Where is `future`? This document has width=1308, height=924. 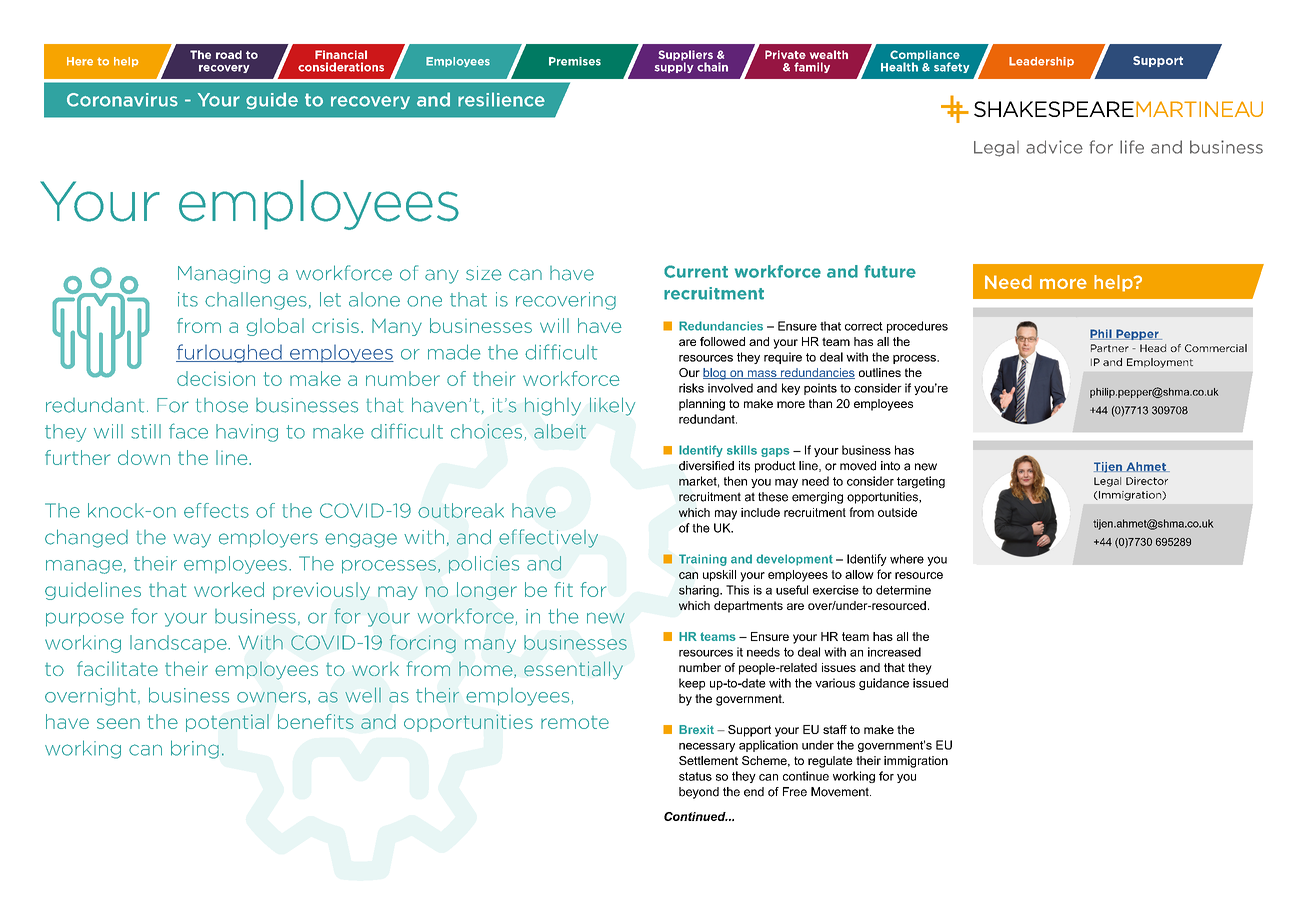
future is located at coordinates (890, 271).
